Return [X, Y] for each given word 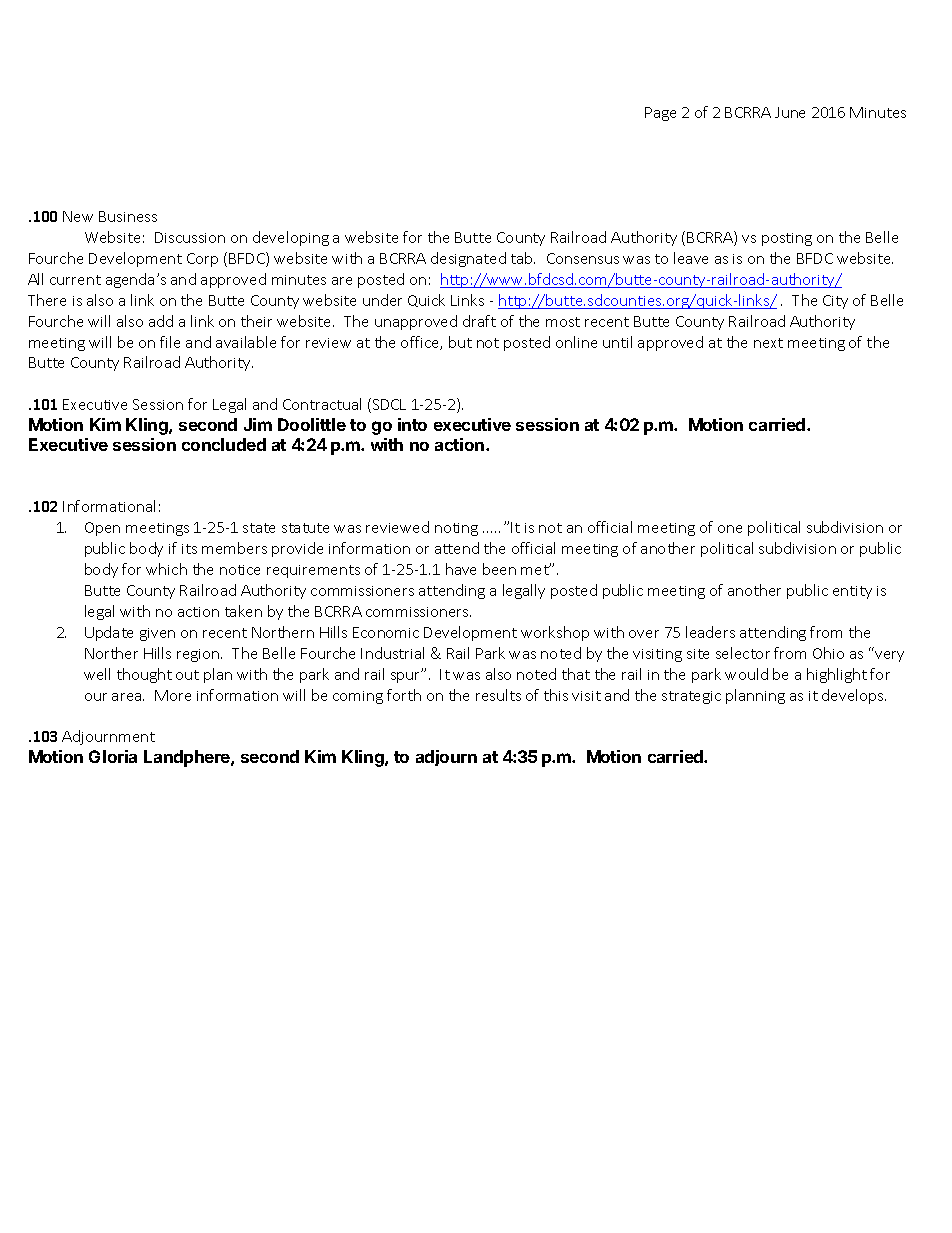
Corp [202, 260]
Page [660, 114]
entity [852, 592]
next [768, 343]
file [170, 342]
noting [456, 529]
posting [787, 239]
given [157, 634]
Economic [386, 632]
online [576, 342]
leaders [710, 632]
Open [102, 529]
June [790, 112]
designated [468, 259]
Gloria [113, 756]
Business [128, 216]
